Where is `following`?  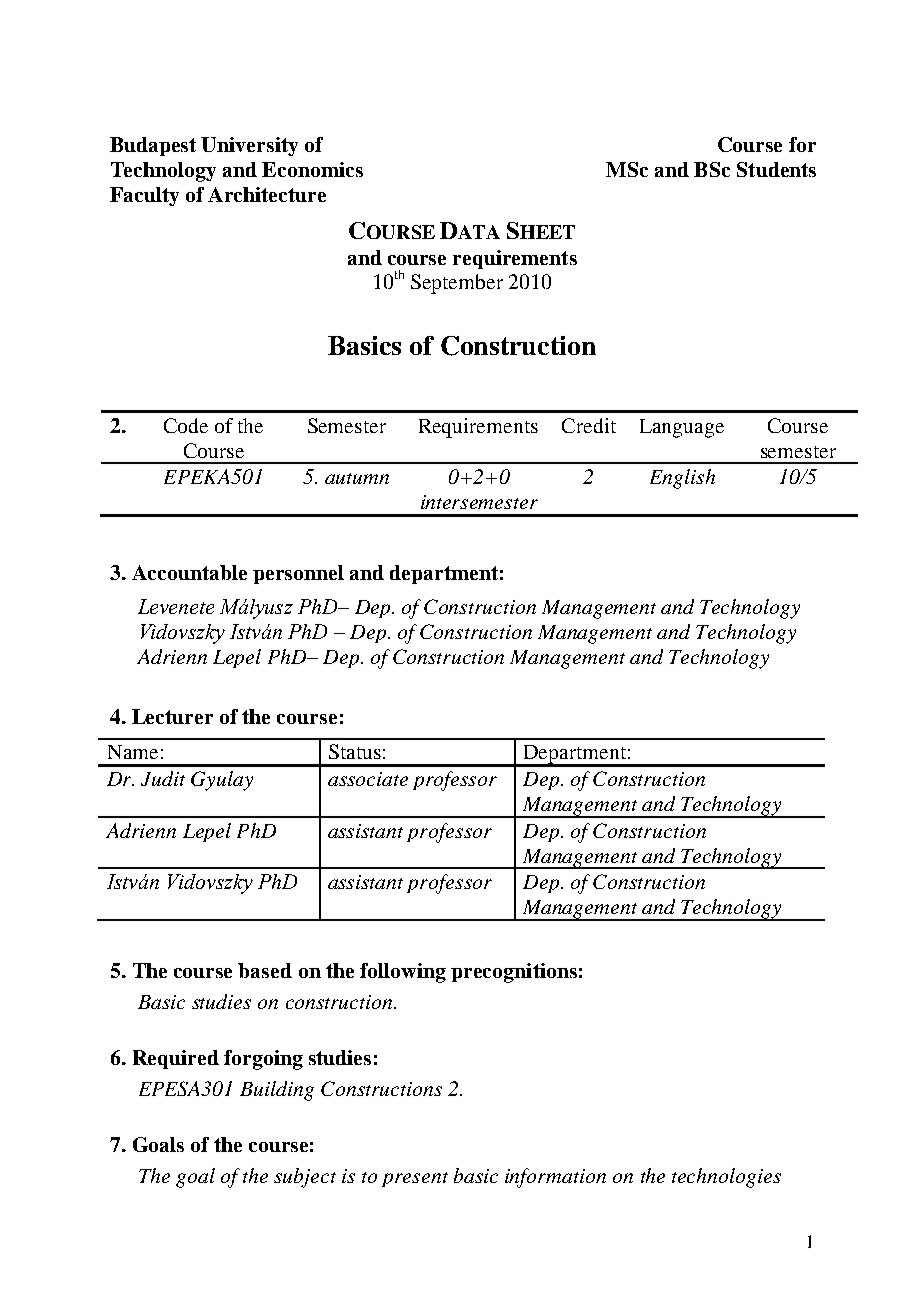 following is located at coordinates (403, 973).
